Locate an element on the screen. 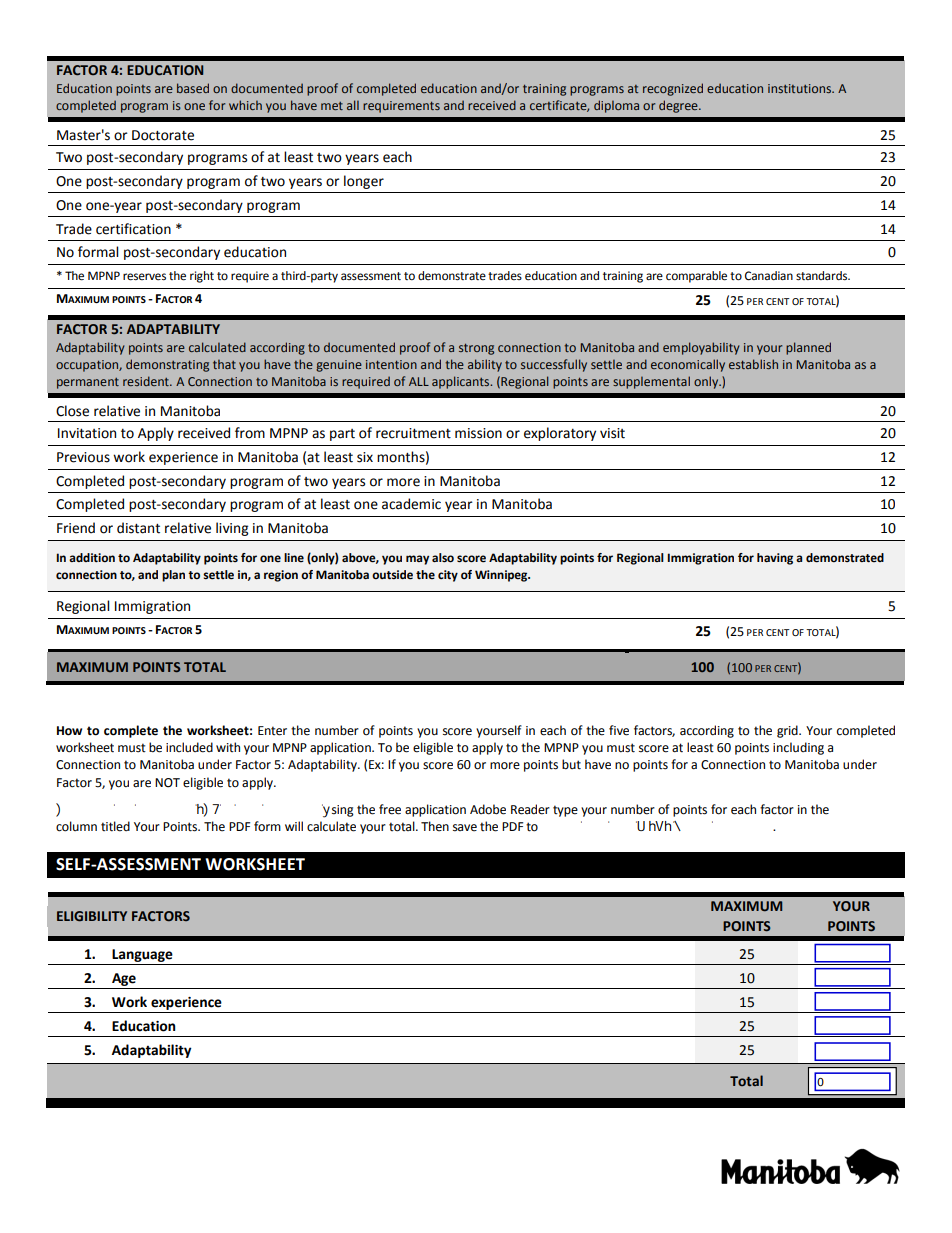 Image resolution: width=952 pixels, height=1233 pixels. applicants is located at coordinates (462, 382).
